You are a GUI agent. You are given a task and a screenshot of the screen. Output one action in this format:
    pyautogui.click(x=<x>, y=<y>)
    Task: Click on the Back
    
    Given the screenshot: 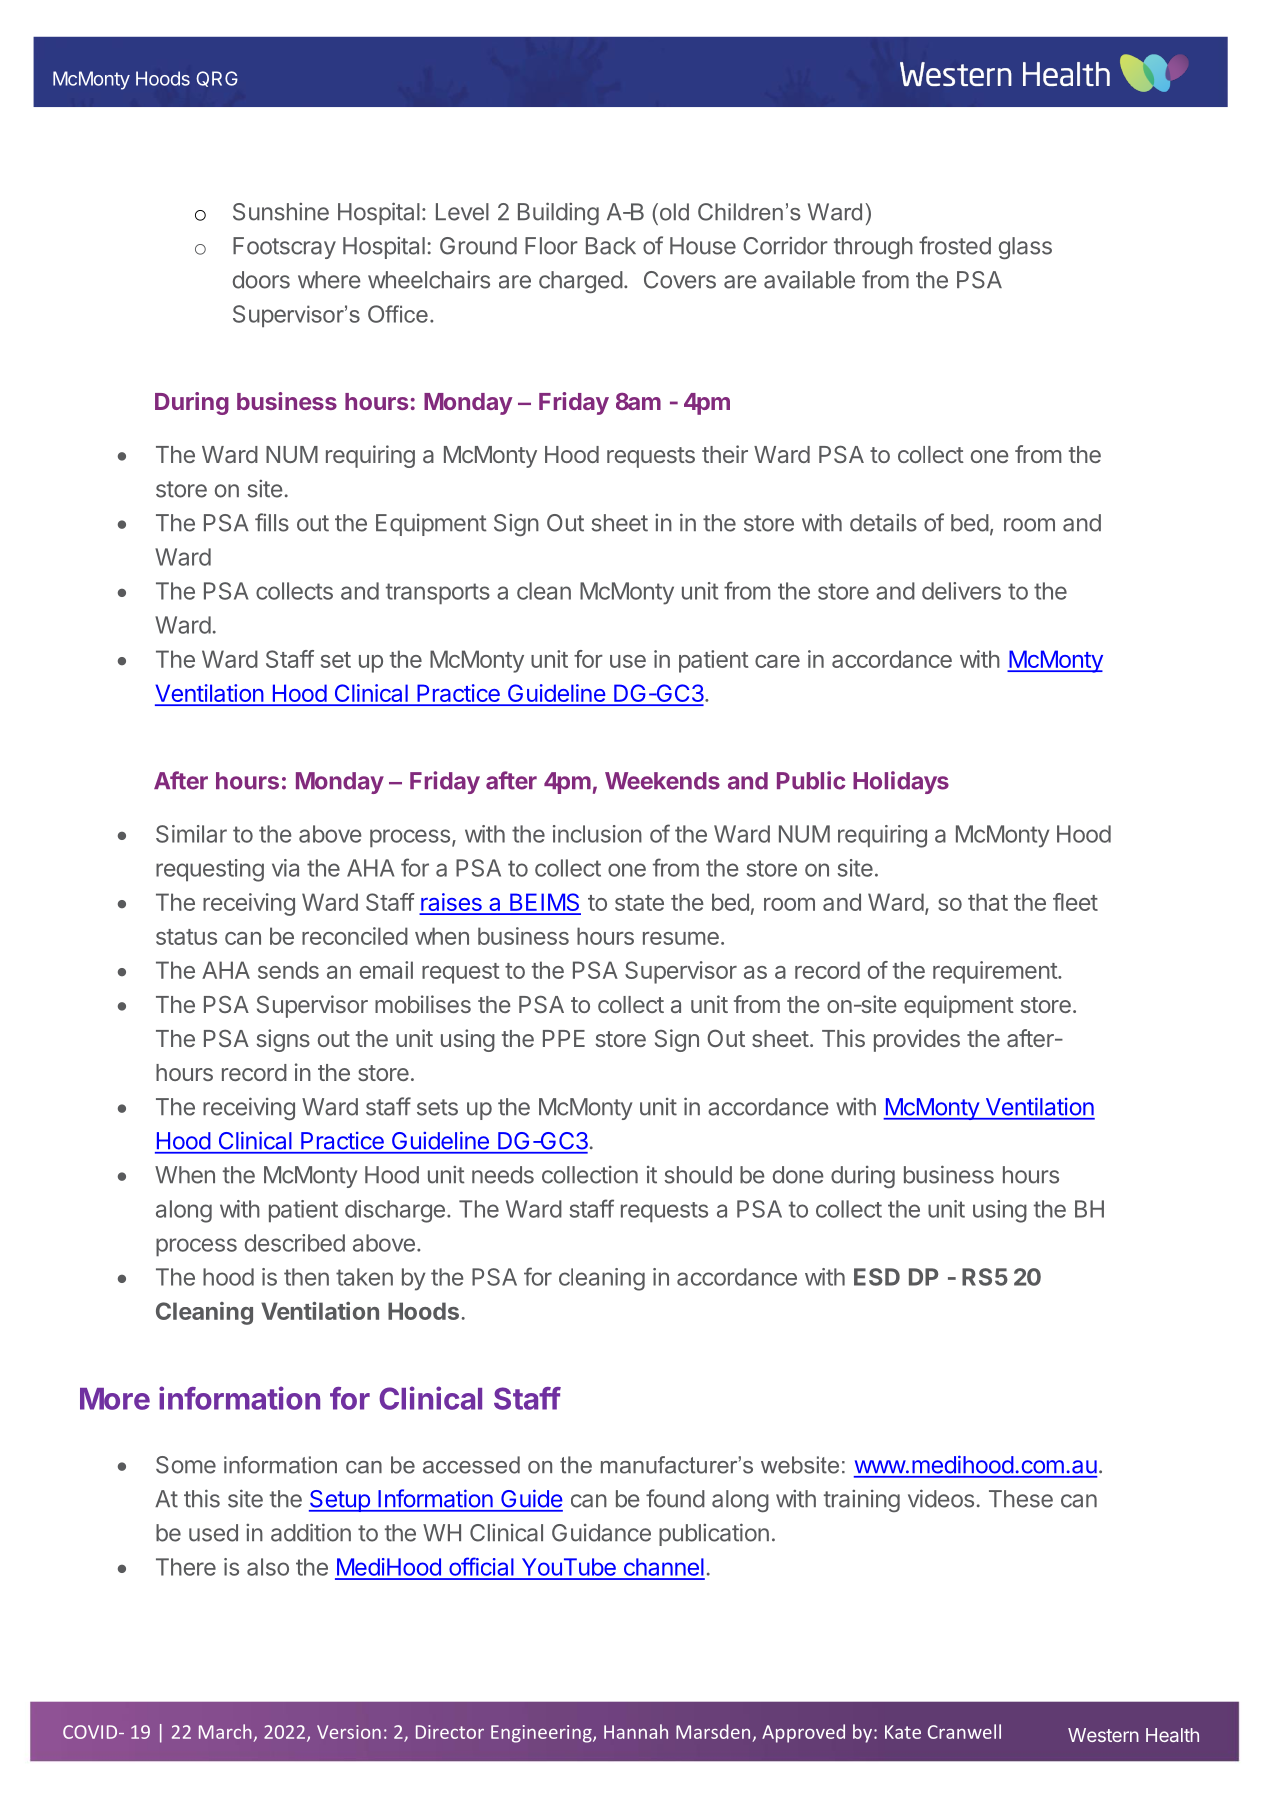 What is the action you would take?
    pyautogui.click(x=611, y=246)
